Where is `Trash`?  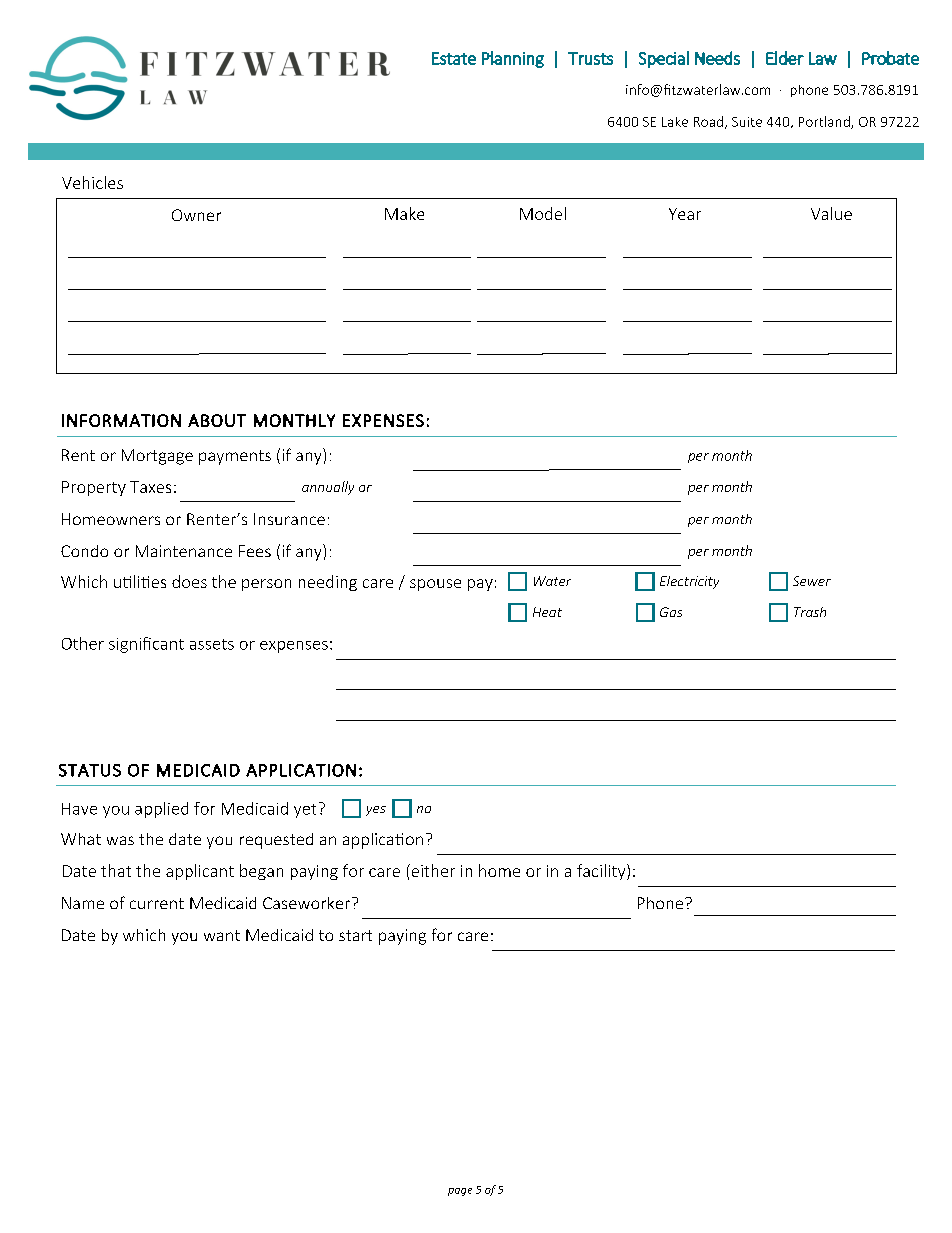 Trash is located at coordinates (810, 612).
